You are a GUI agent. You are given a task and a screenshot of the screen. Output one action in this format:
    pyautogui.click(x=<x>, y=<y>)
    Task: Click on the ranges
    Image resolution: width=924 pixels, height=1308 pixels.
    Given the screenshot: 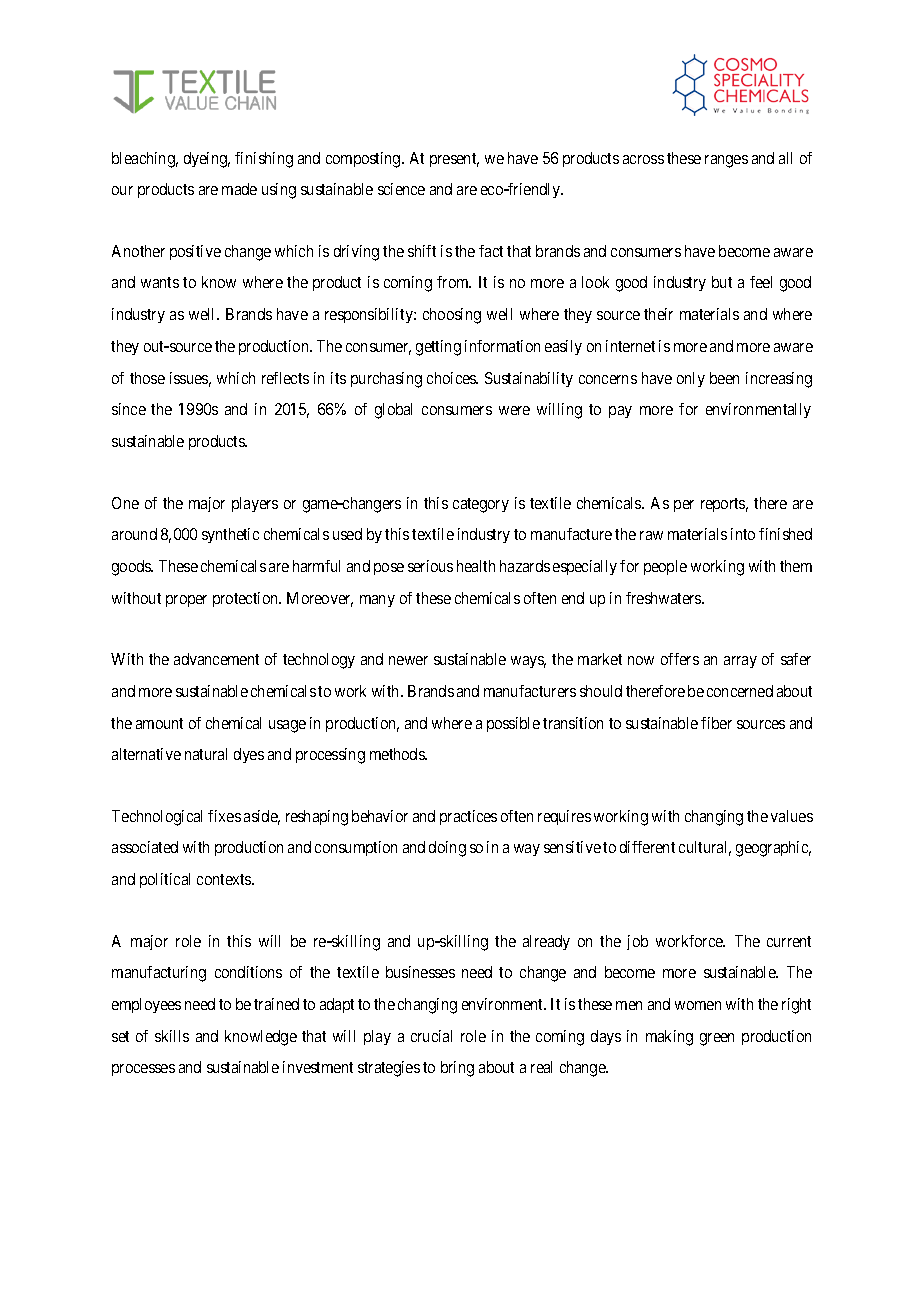 What is the action you would take?
    pyautogui.click(x=726, y=161)
